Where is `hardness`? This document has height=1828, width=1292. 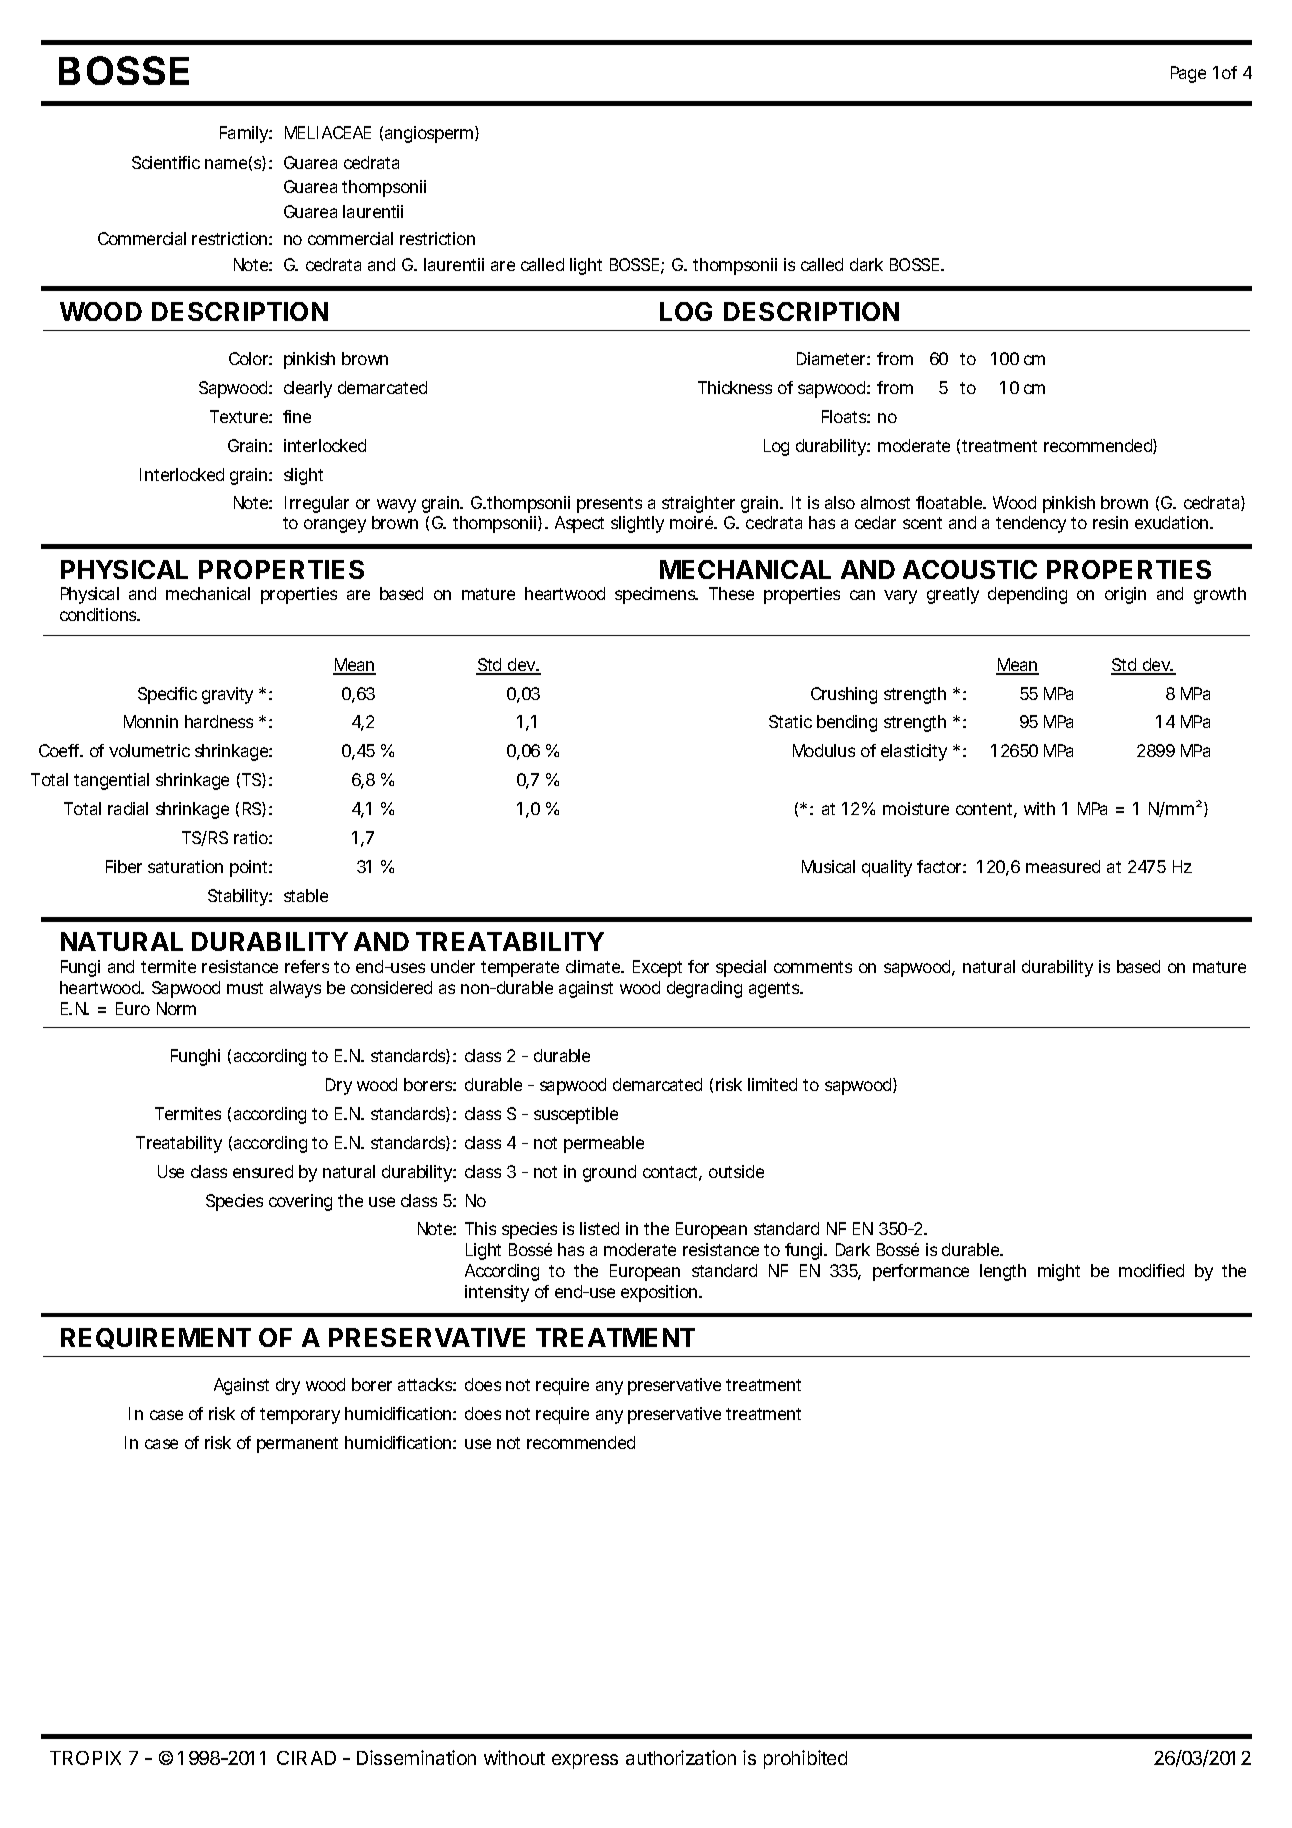 hardness is located at coordinates (219, 721).
